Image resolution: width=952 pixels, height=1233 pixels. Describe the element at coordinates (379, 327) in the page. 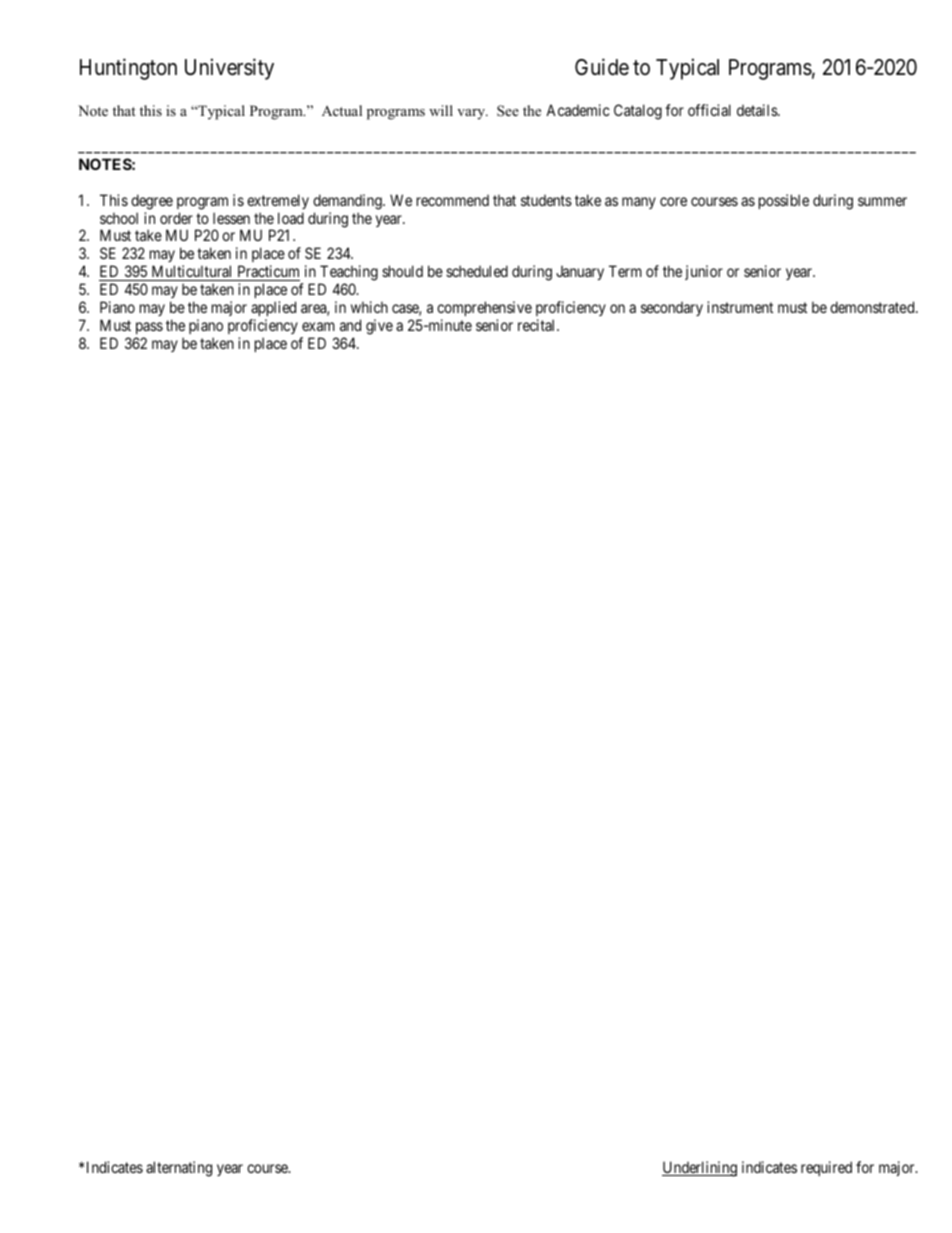

I see `give` at that location.
